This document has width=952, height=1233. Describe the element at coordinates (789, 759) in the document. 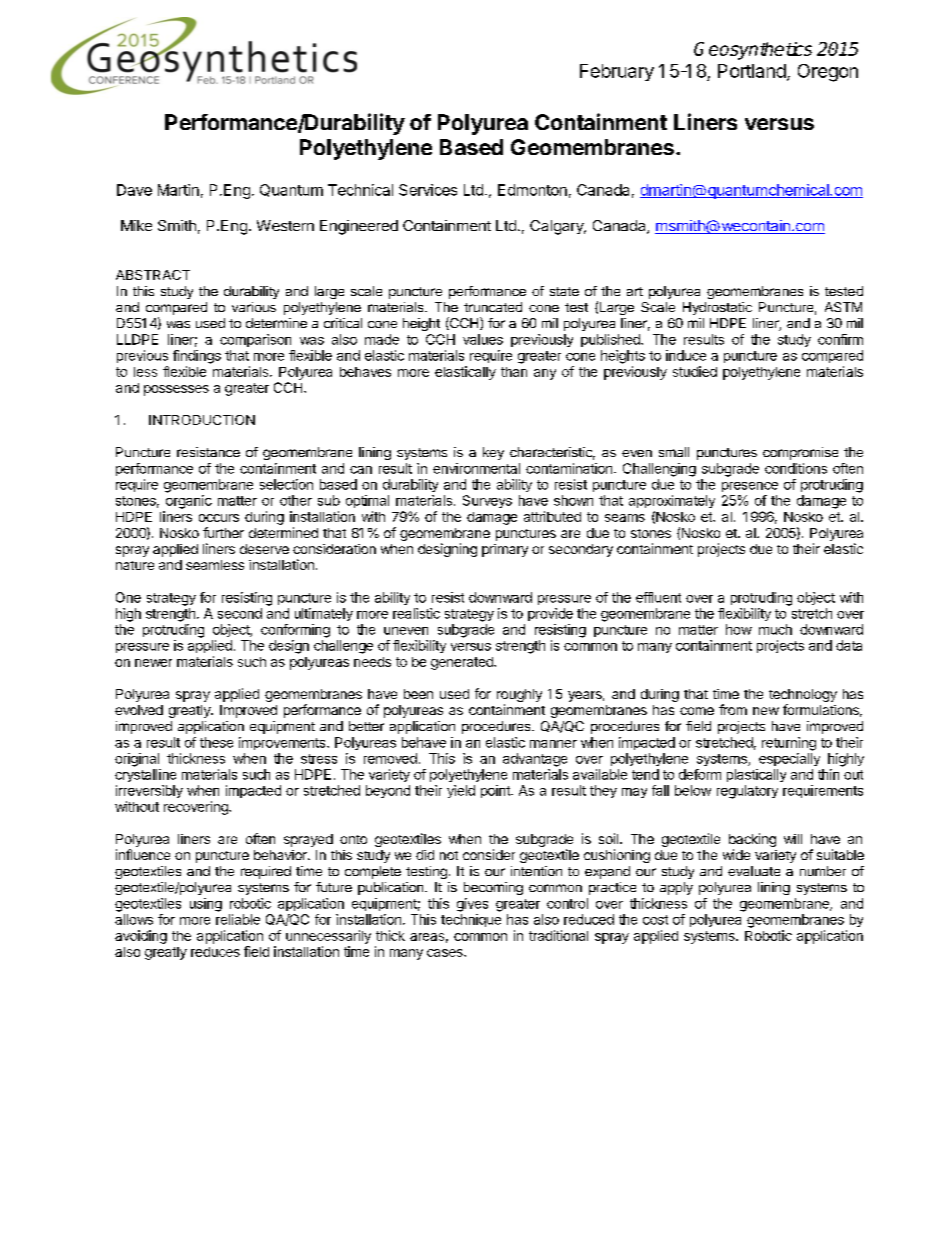

I see `especially` at that location.
